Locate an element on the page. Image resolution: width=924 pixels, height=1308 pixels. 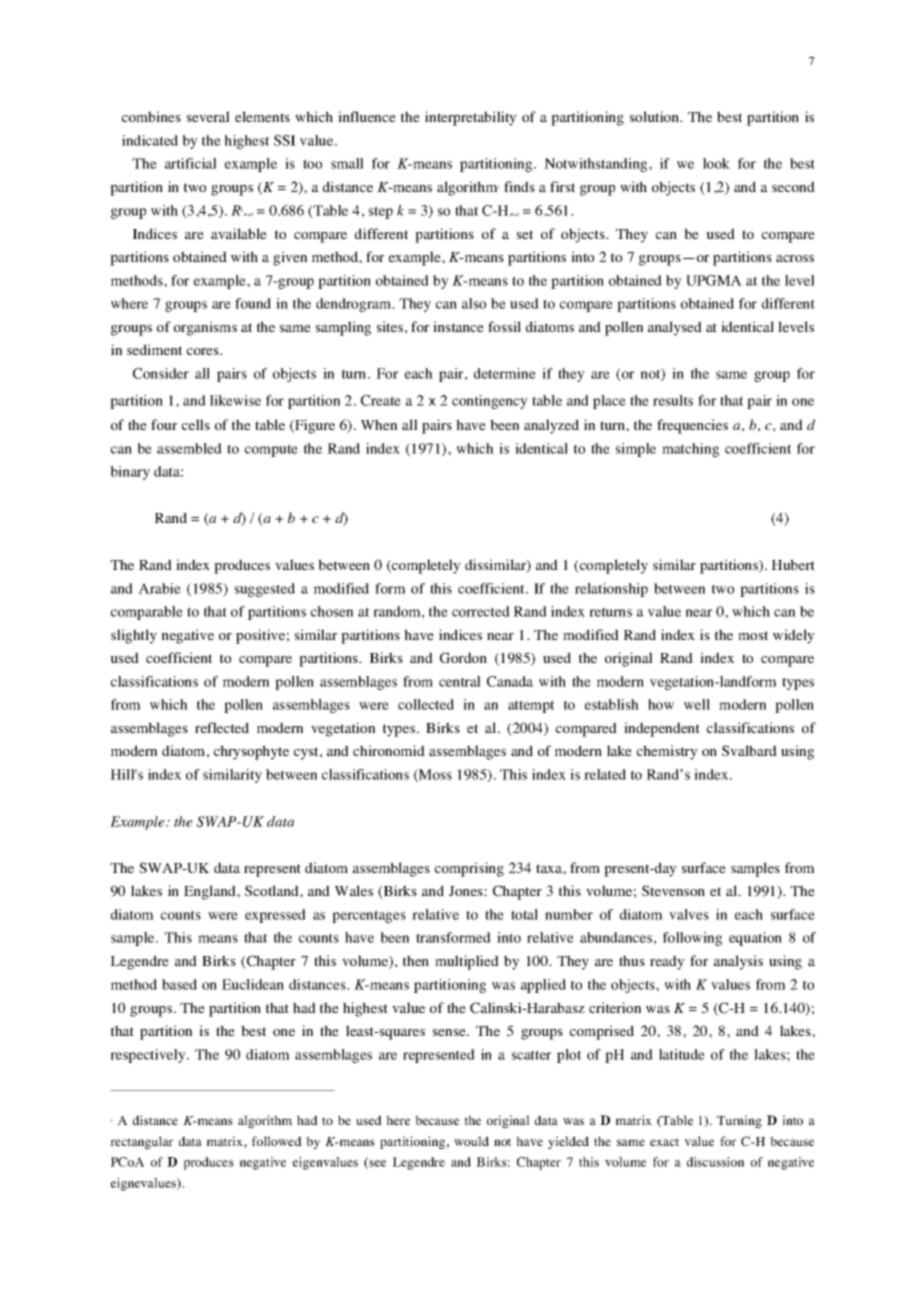
followed is located at coordinates (277, 1141).
